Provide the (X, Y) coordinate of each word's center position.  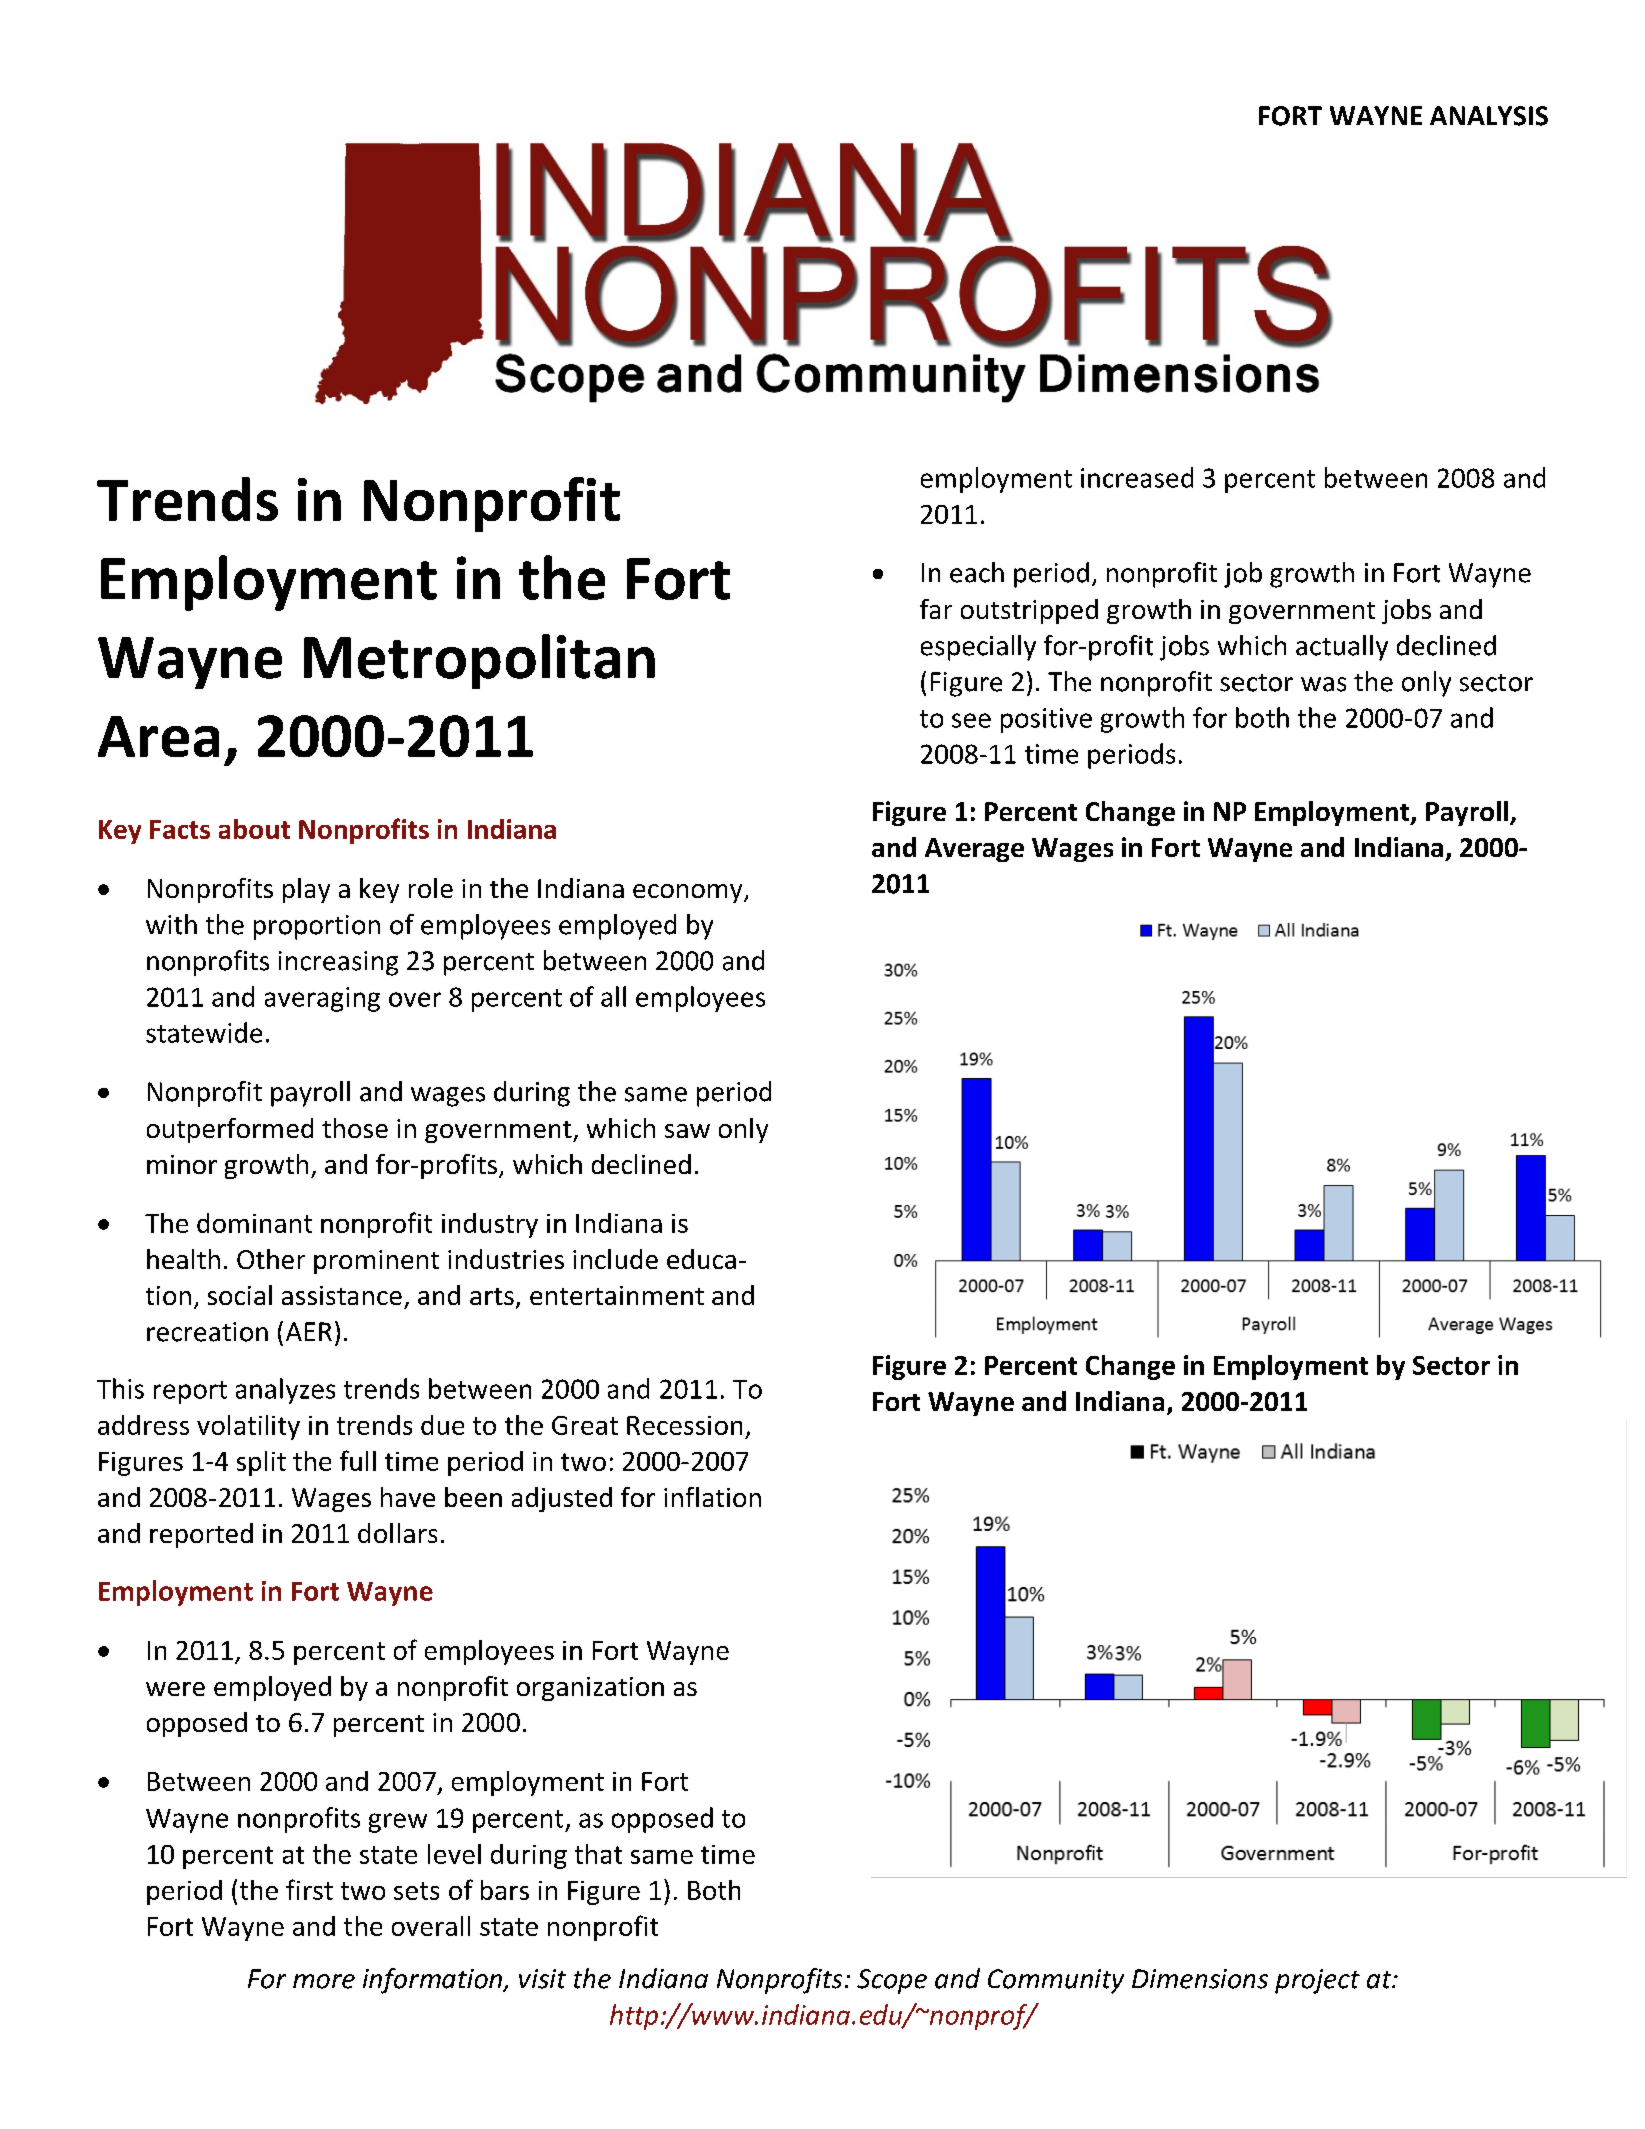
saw (687, 1131)
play (306, 890)
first (309, 1889)
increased (1137, 477)
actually (1342, 648)
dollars (397, 1533)
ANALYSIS (1489, 116)
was (1323, 684)
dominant (254, 1223)
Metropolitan (479, 661)
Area (158, 736)
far (936, 609)
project (1317, 1981)
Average (974, 850)
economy (689, 893)
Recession (684, 1425)
